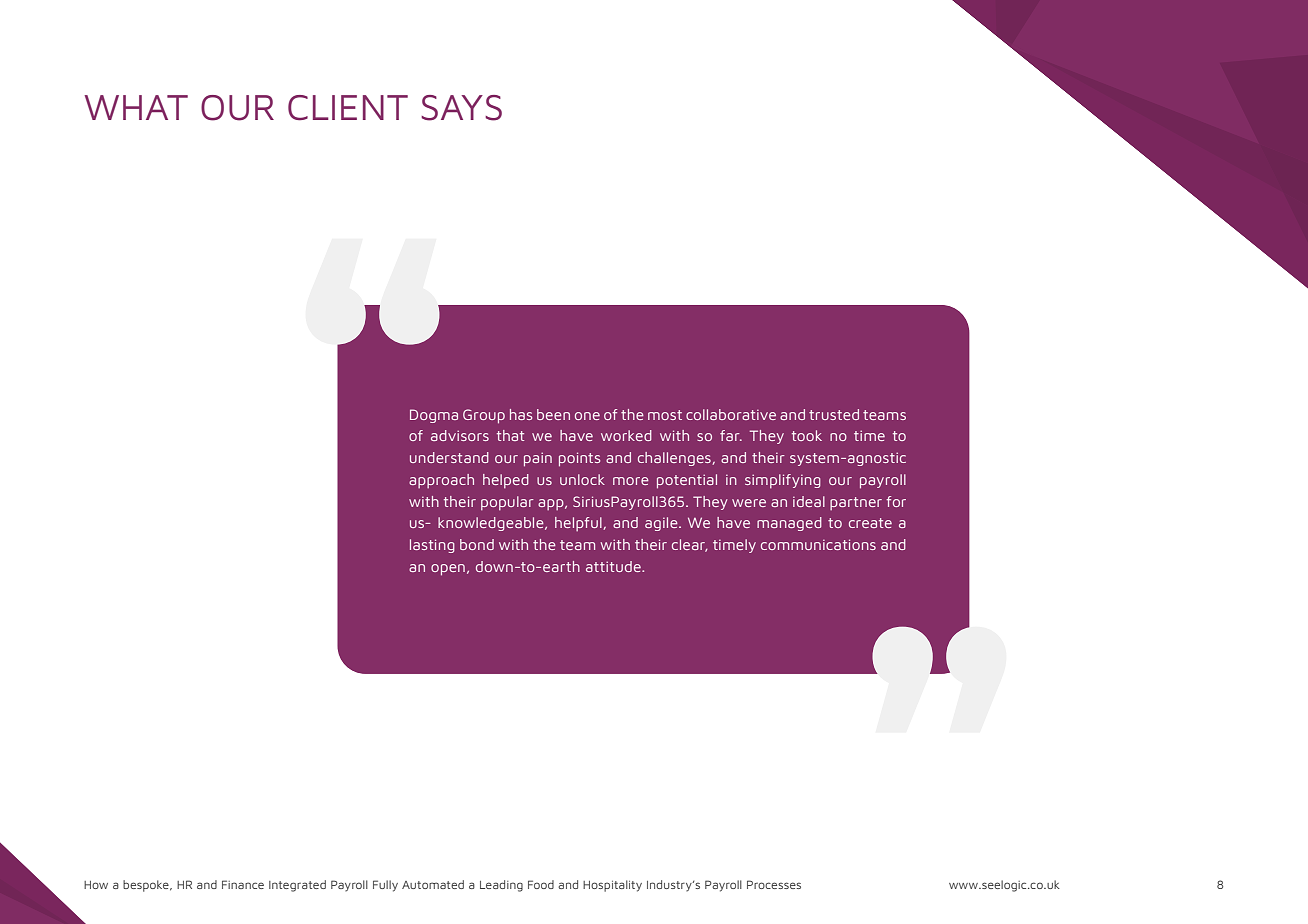 The image size is (1308, 924). What do you see at coordinates (809, 501) in the page?
I see `ideal` at bounding box center [809, 501].
